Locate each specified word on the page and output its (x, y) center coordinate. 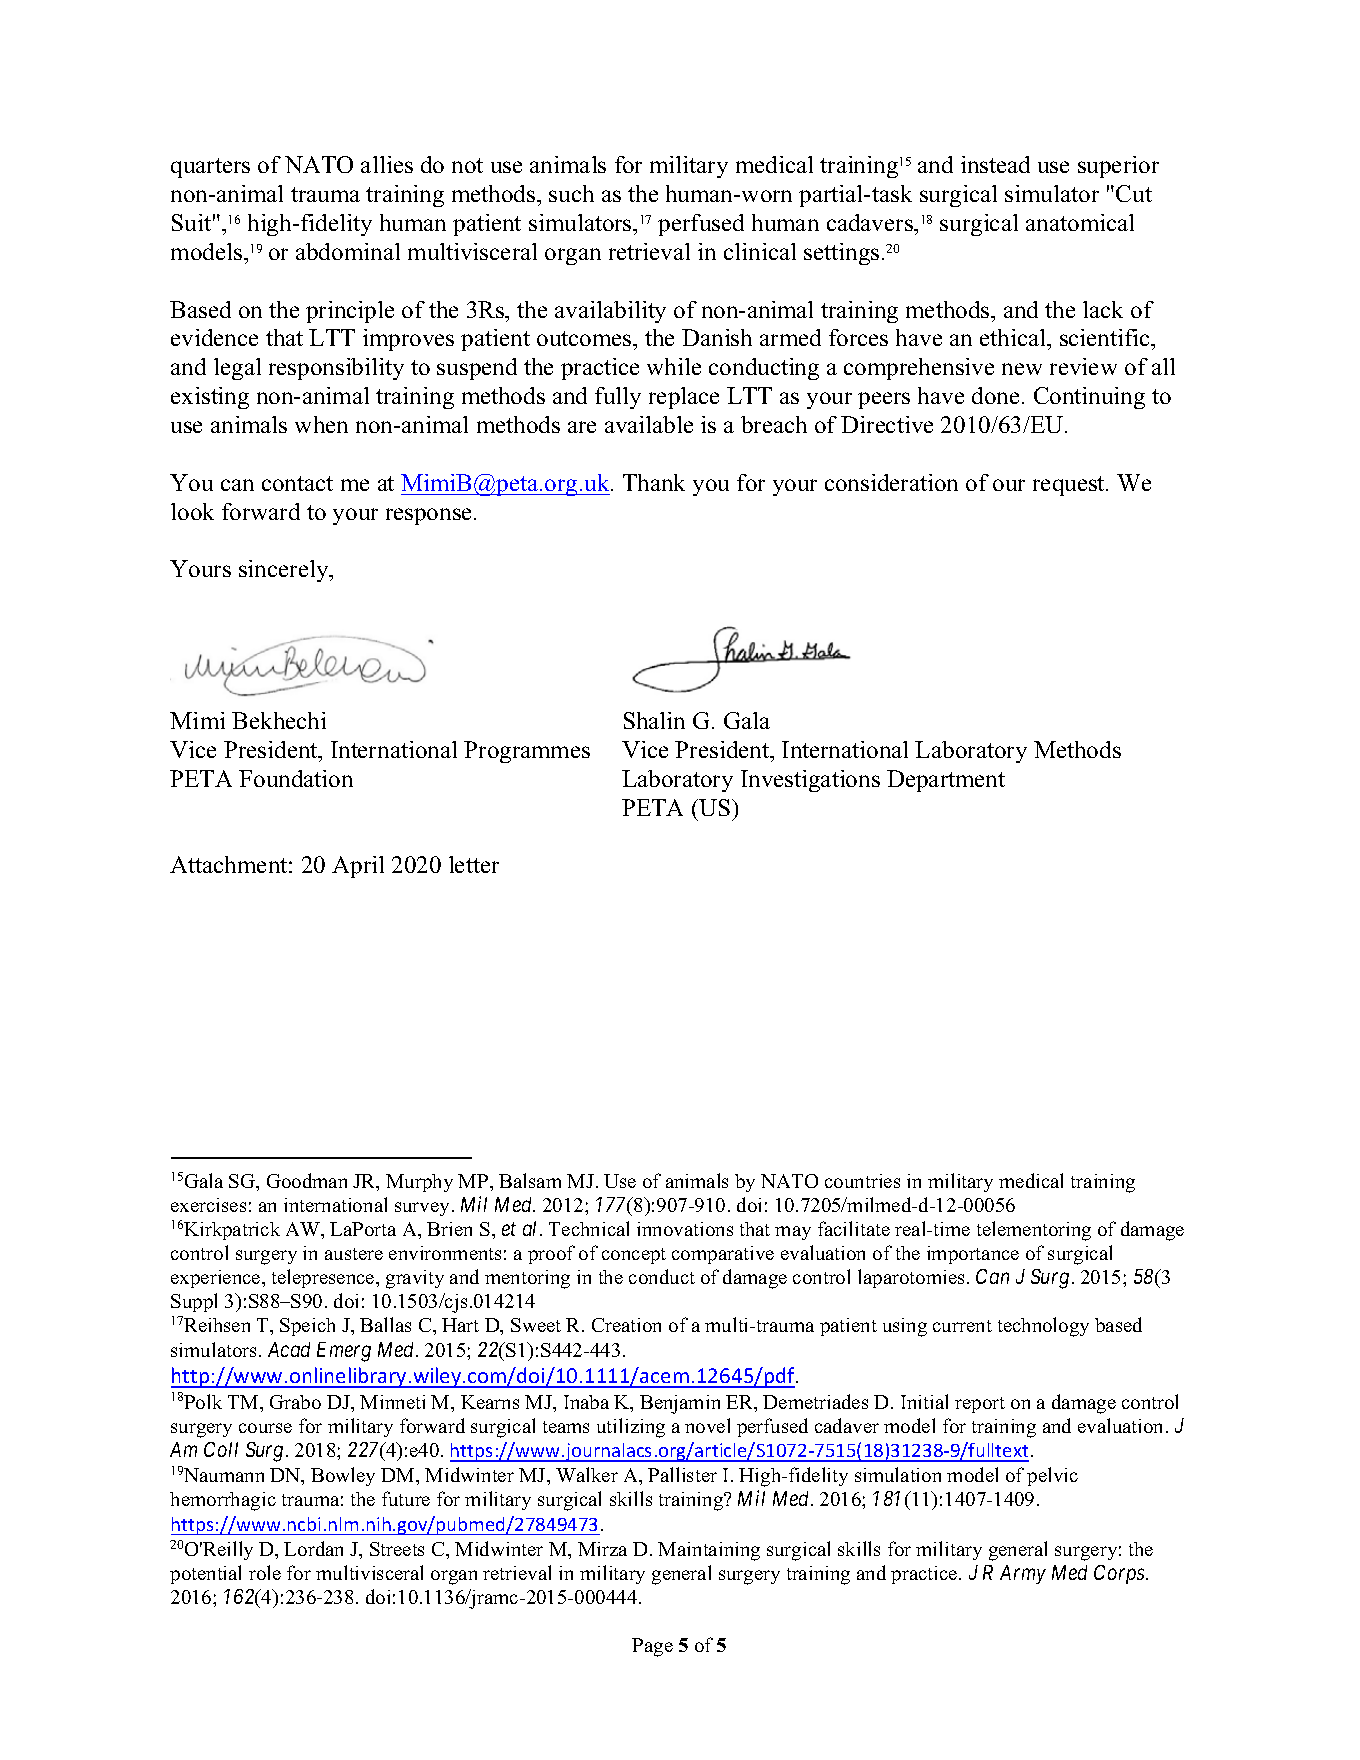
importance (973, 1255)
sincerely (285, 571)
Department (946, 781)
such (571, 193)
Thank (654, 482)
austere (354, 1254)
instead (995, 164)
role (265, 1572)
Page (652, 1647)
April (358, 867)
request (1070, 486)
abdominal (348, 251)
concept (634, 1256)
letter (474, 864)
